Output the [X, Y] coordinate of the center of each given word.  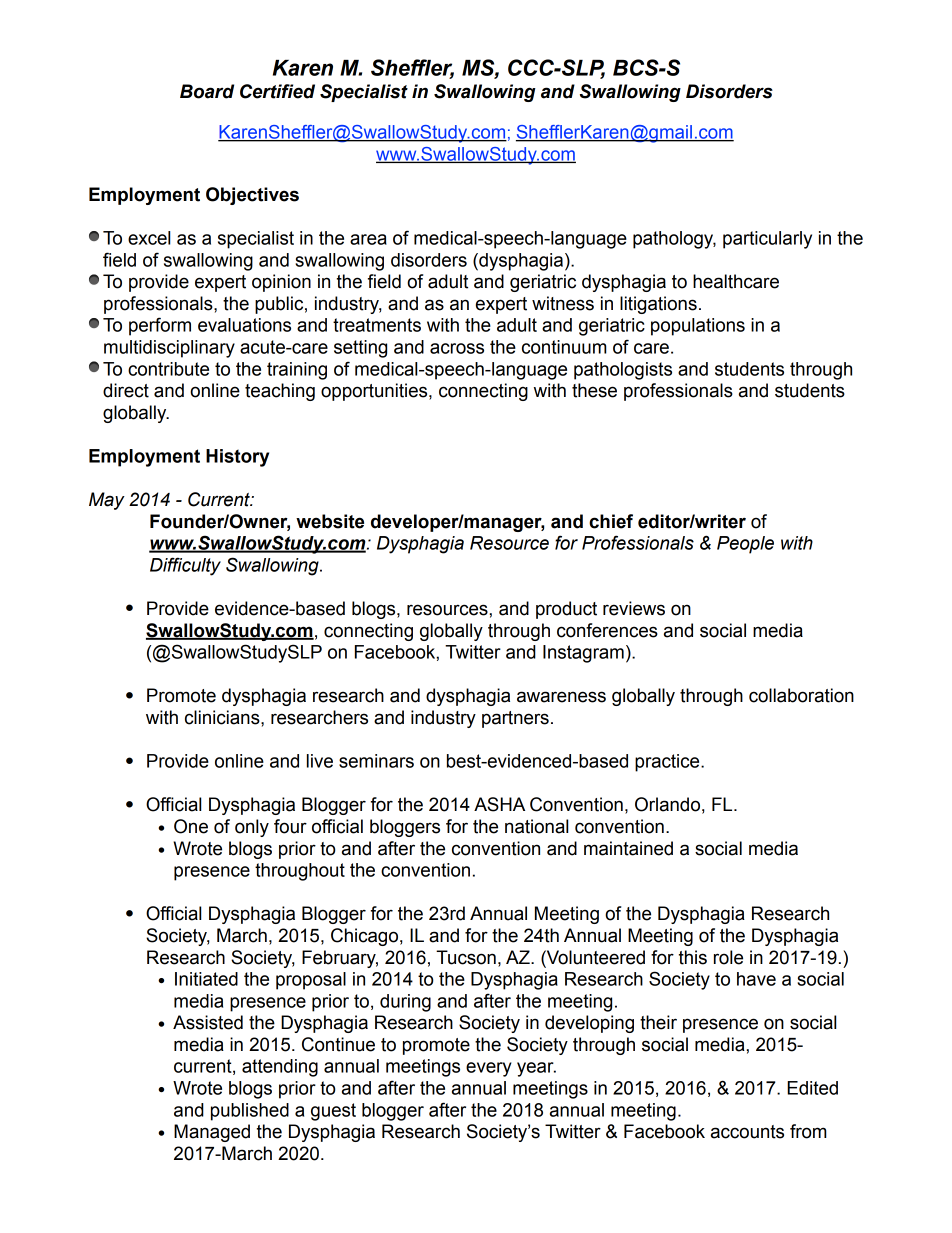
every [489, 1069]
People [745, 545]
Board [207, 91]
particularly [767, 240]
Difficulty [185, 566]
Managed [212, 1133]
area [368, 239]
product [566, 610]
